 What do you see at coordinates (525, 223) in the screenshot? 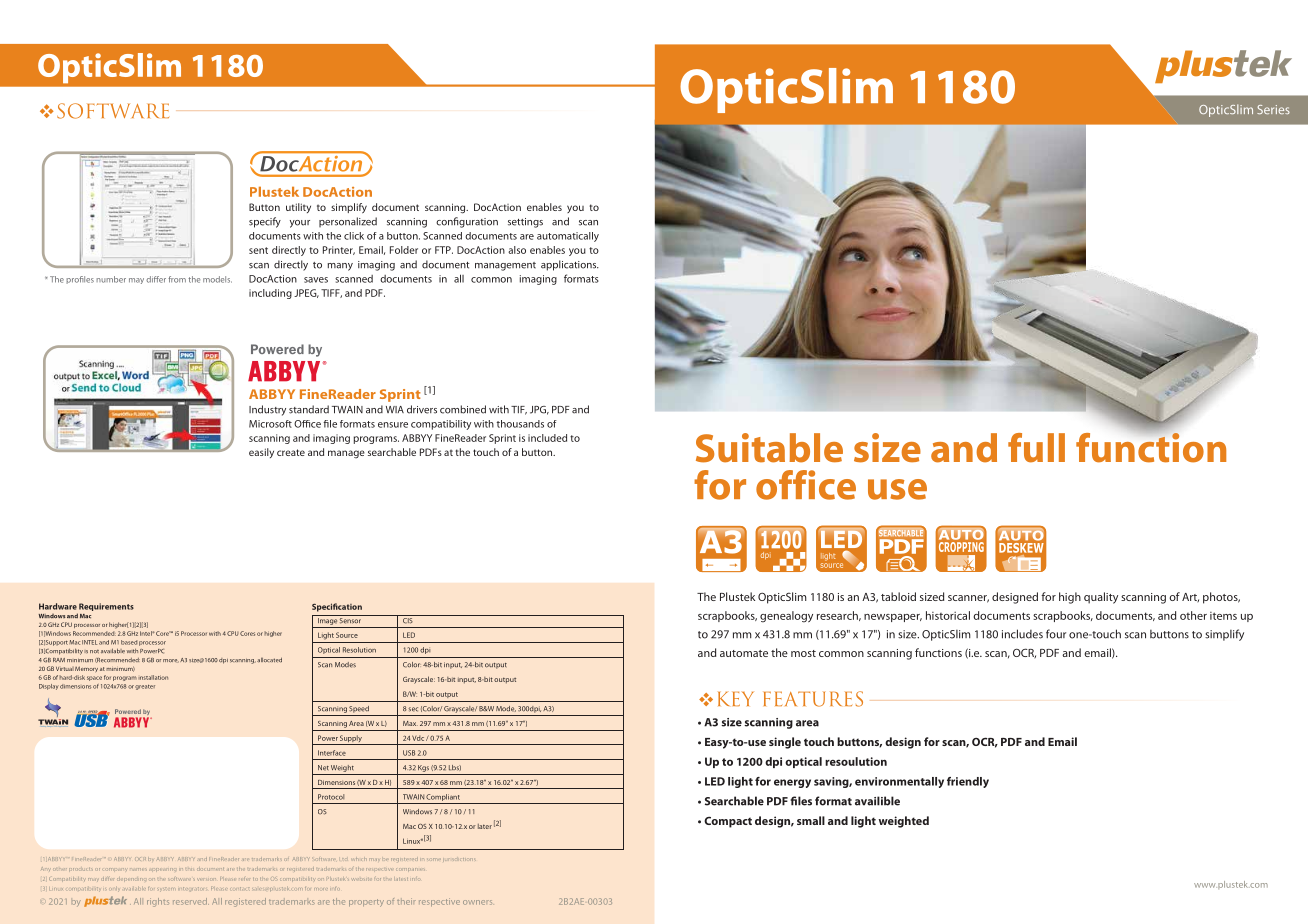
I see `settings` at bounding box center [525, 223].
